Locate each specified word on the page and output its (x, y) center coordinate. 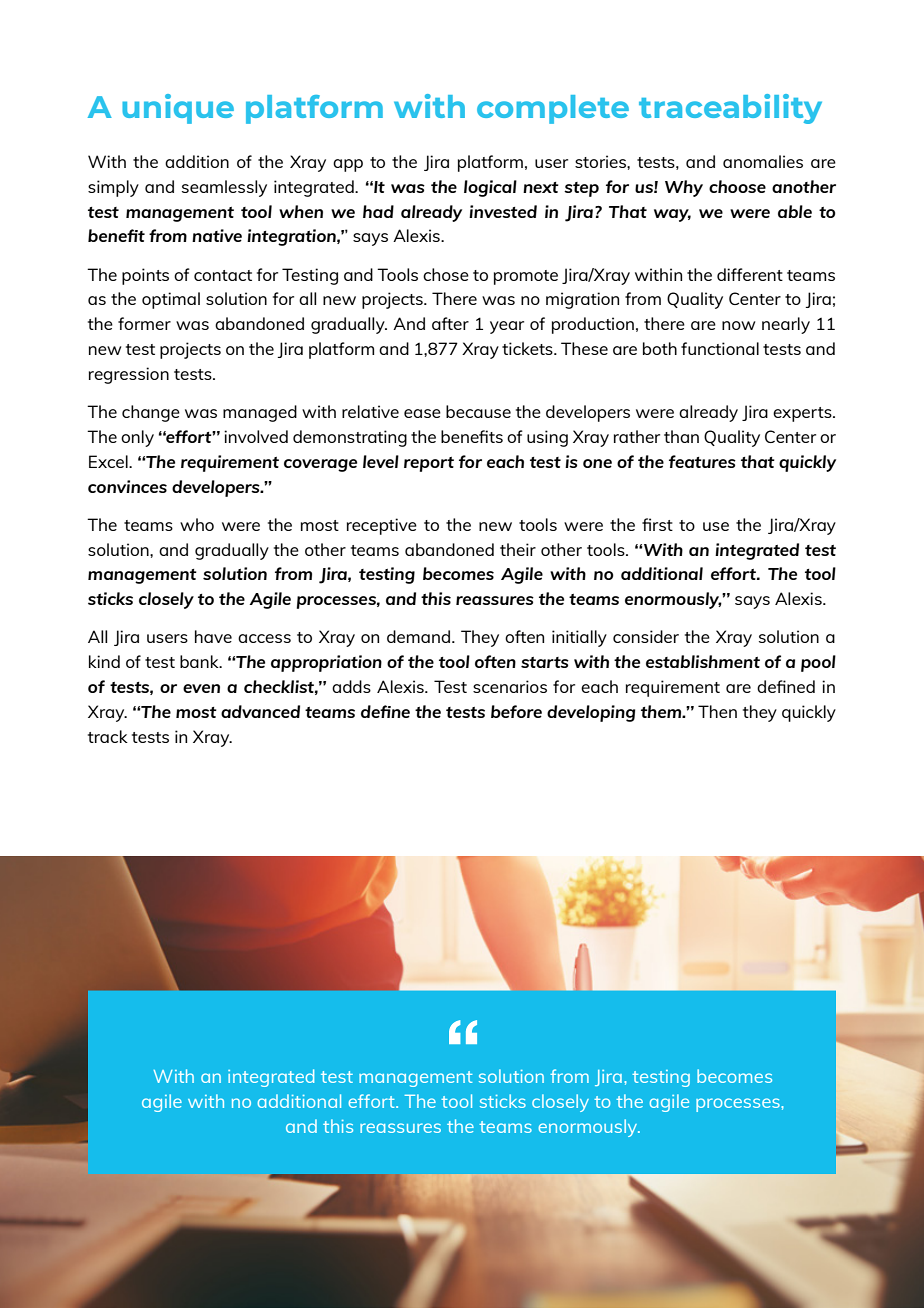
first (657, 524)
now (738, 325)
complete (553, 109)
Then (717, 711)
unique (178, 109)
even (201, 688)
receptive (382, 526)
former (144, 323)
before (516, 711)
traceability (730, 109)
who (197, 524)
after (450, 323)
